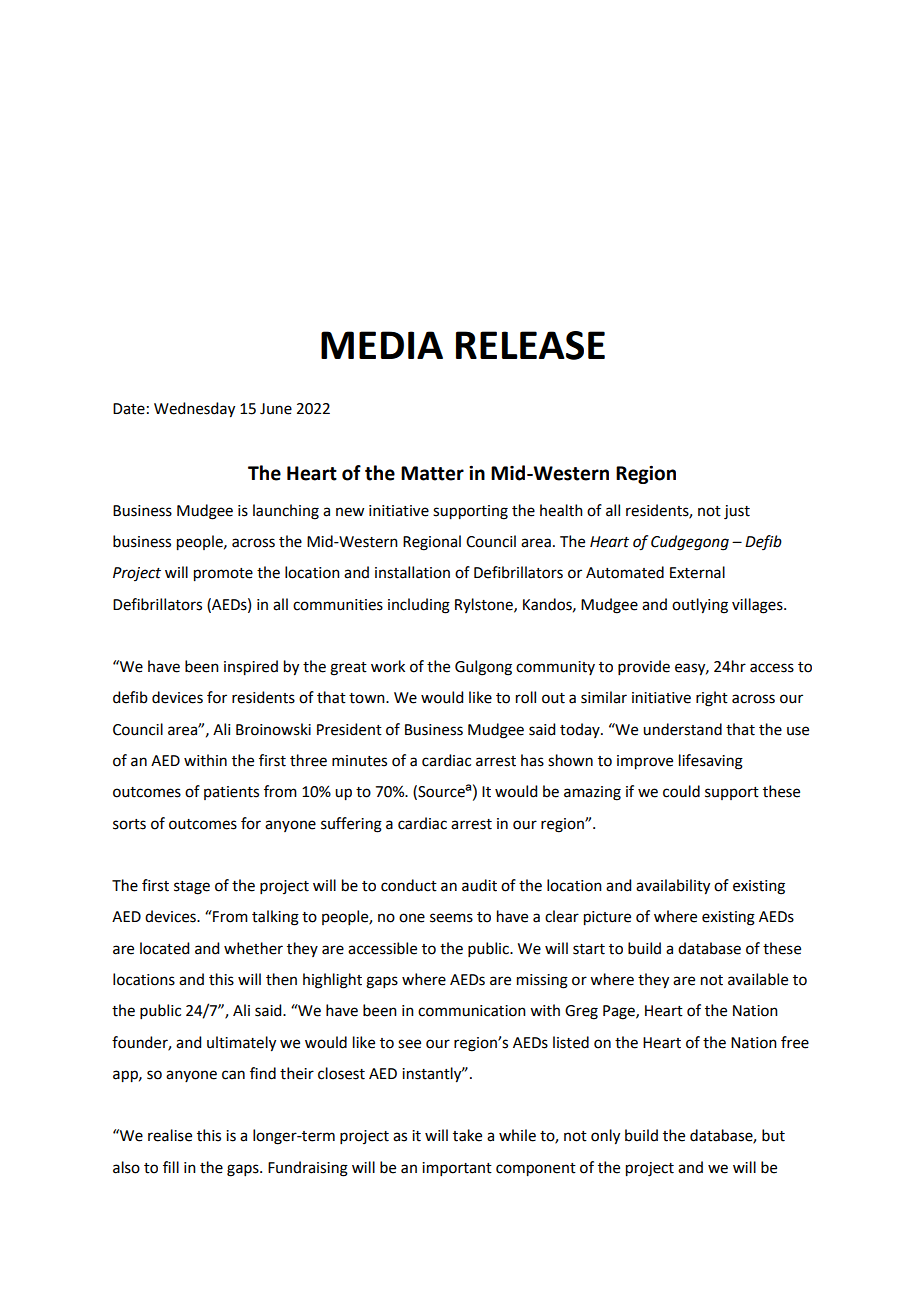  I want to click on but, so click(773, 1135).
